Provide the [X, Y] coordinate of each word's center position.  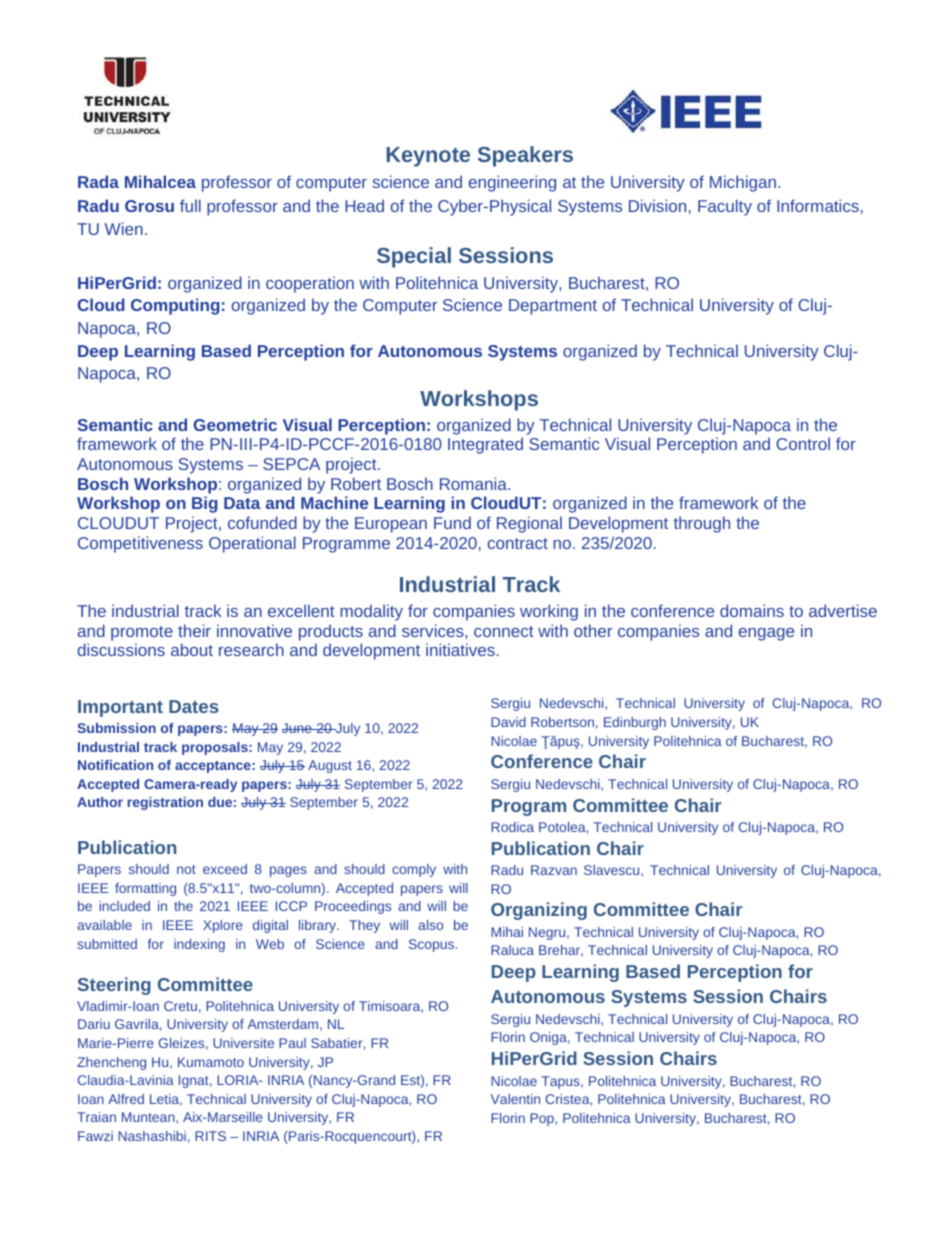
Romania [474, 483]
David [508, 722]
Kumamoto [211, 1062]
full [190, 205]
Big [205, 504]
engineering [512, 183]
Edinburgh [635, 723]
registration [165, 803]
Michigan [743, 183]
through [702, 524]
